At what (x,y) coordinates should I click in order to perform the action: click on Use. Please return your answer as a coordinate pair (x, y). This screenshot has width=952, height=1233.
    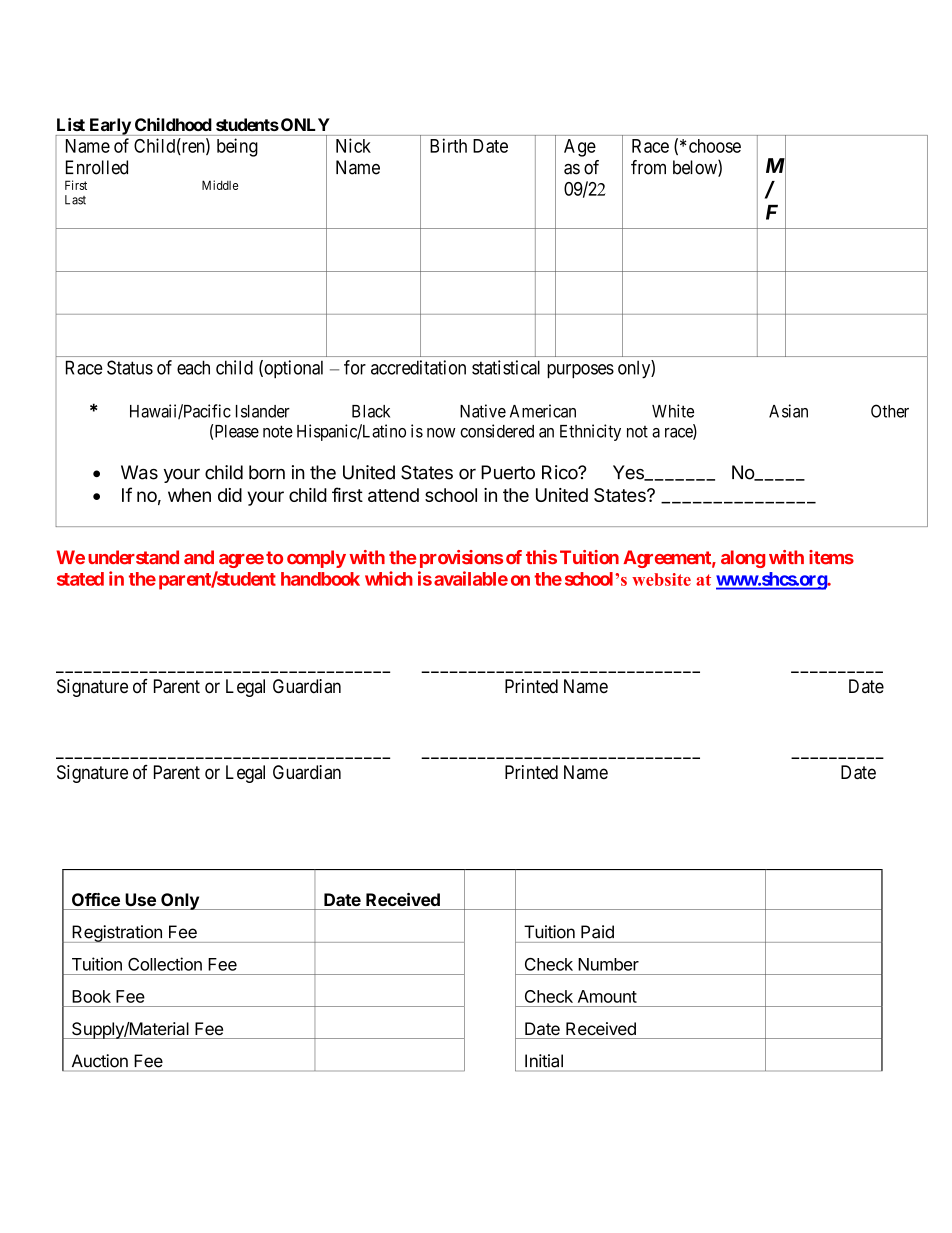
    Looking at the image, I should click on (140, 899).
